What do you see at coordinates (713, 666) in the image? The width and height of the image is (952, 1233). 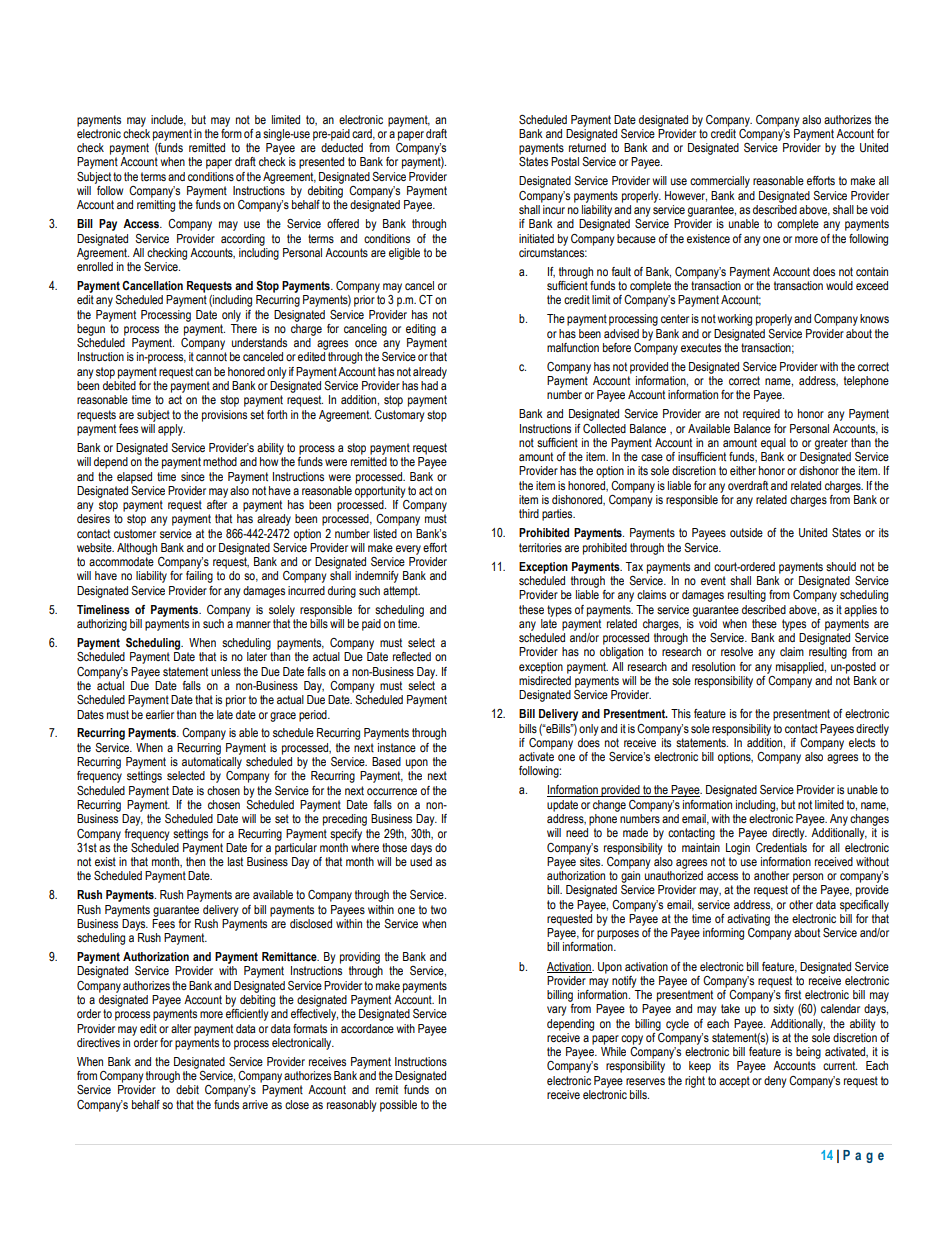 I see `resolution` at bounding box center [713, 666].
